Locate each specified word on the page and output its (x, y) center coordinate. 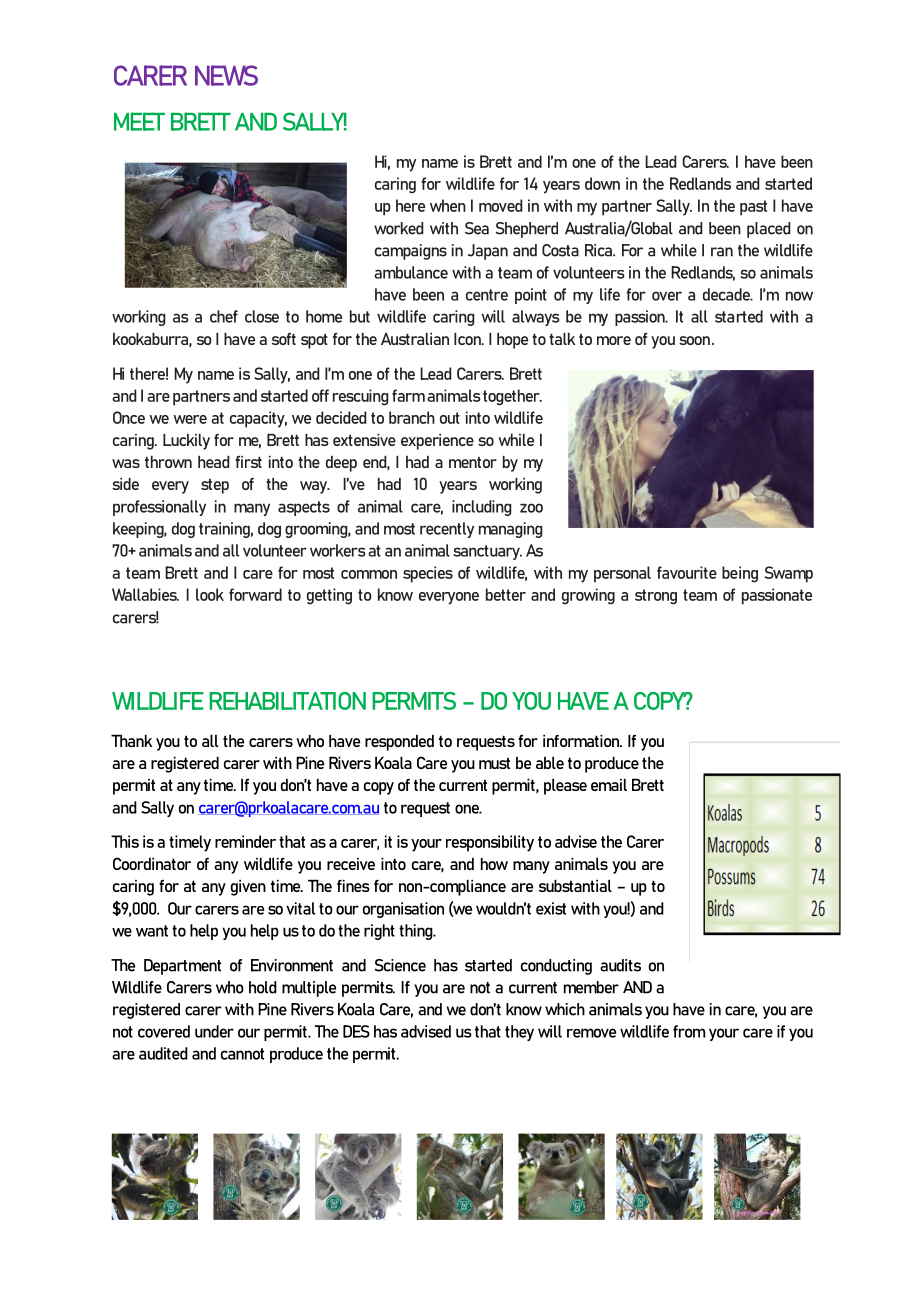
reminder (245, 841)
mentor (473, 462)
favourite (687, 572)
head (214, 462)
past (753, 208)
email (609, 785)
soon (694, 340)
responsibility (490, 843)
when (448, 205)
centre (487, 295)
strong (656, 597)
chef (224, 316)
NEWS (226, 75)
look (210, 594)
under (214, 1031)
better (506, 594)
